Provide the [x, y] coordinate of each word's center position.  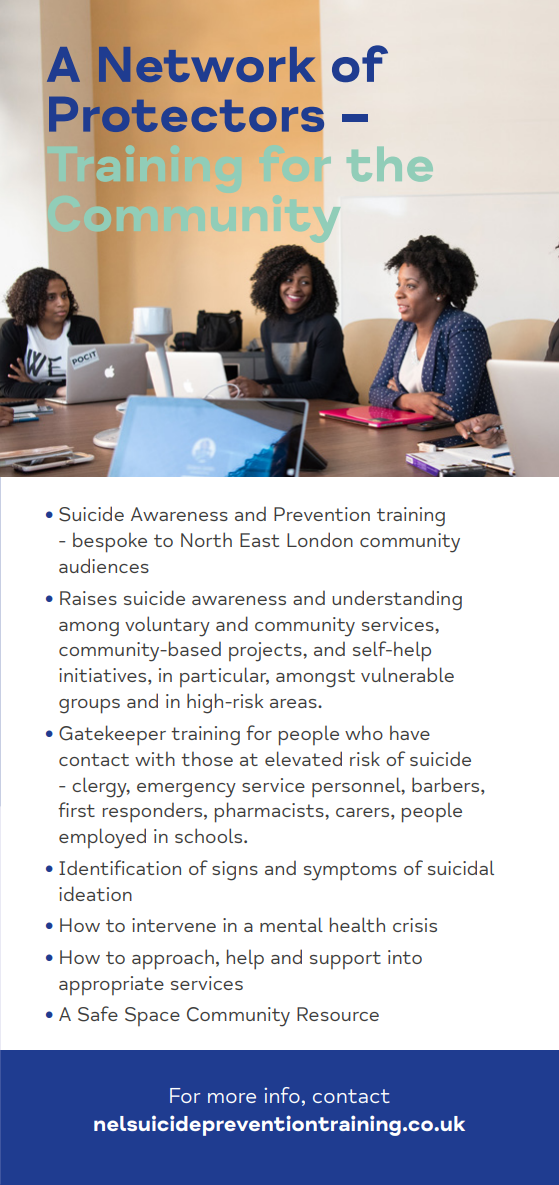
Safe [98, 1014]
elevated [303, 758]
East [259, 540]
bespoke [110, 542]
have [410, 732]
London [320, 539]
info [282, 1095]
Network [206, 64]
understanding [397, 600]
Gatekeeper [112, 735]
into [405, 957]
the [390, 164]
